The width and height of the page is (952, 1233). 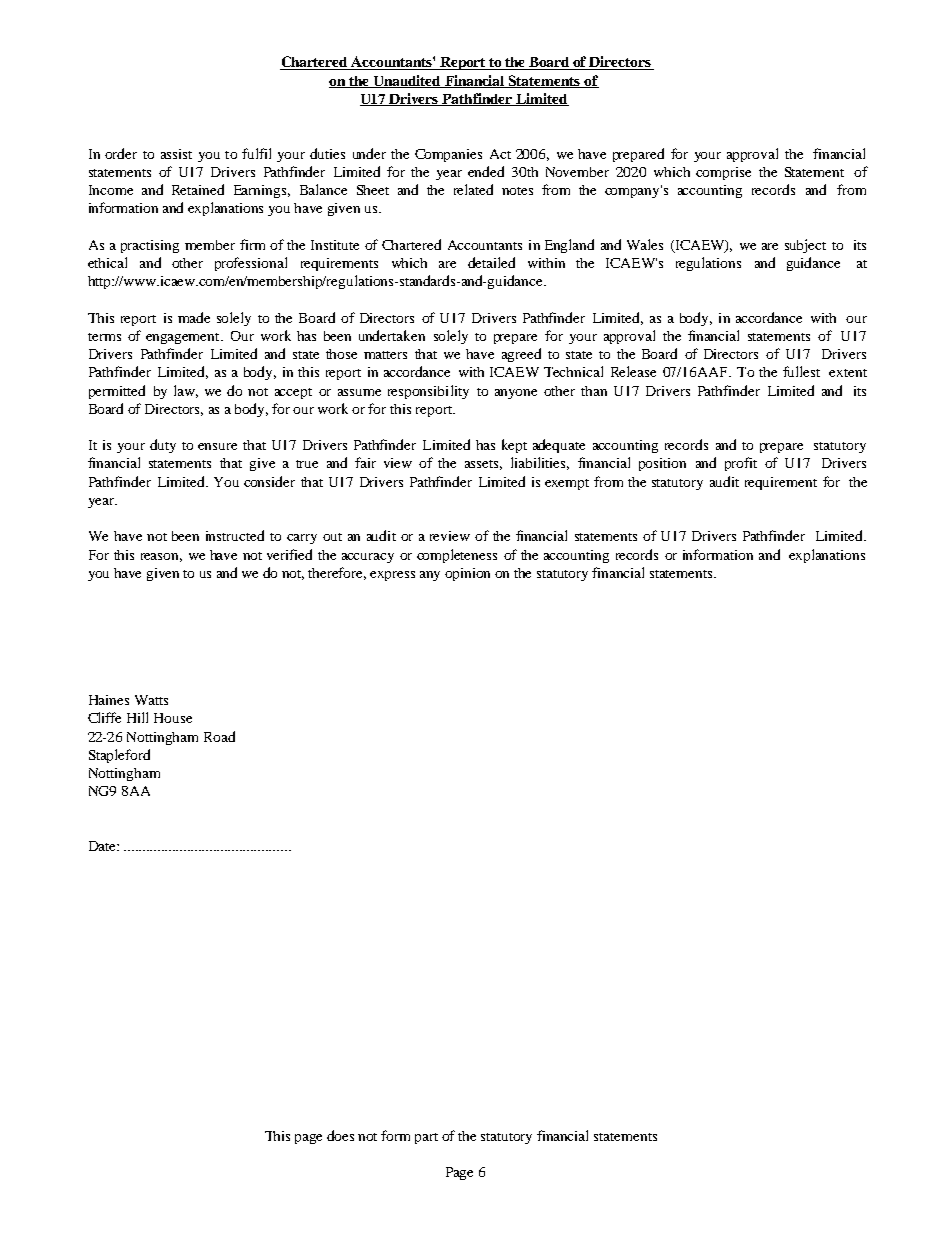 What do you see at coordinates (473, 189) in the page?
I see `related` at bounding box center [473, 189].
